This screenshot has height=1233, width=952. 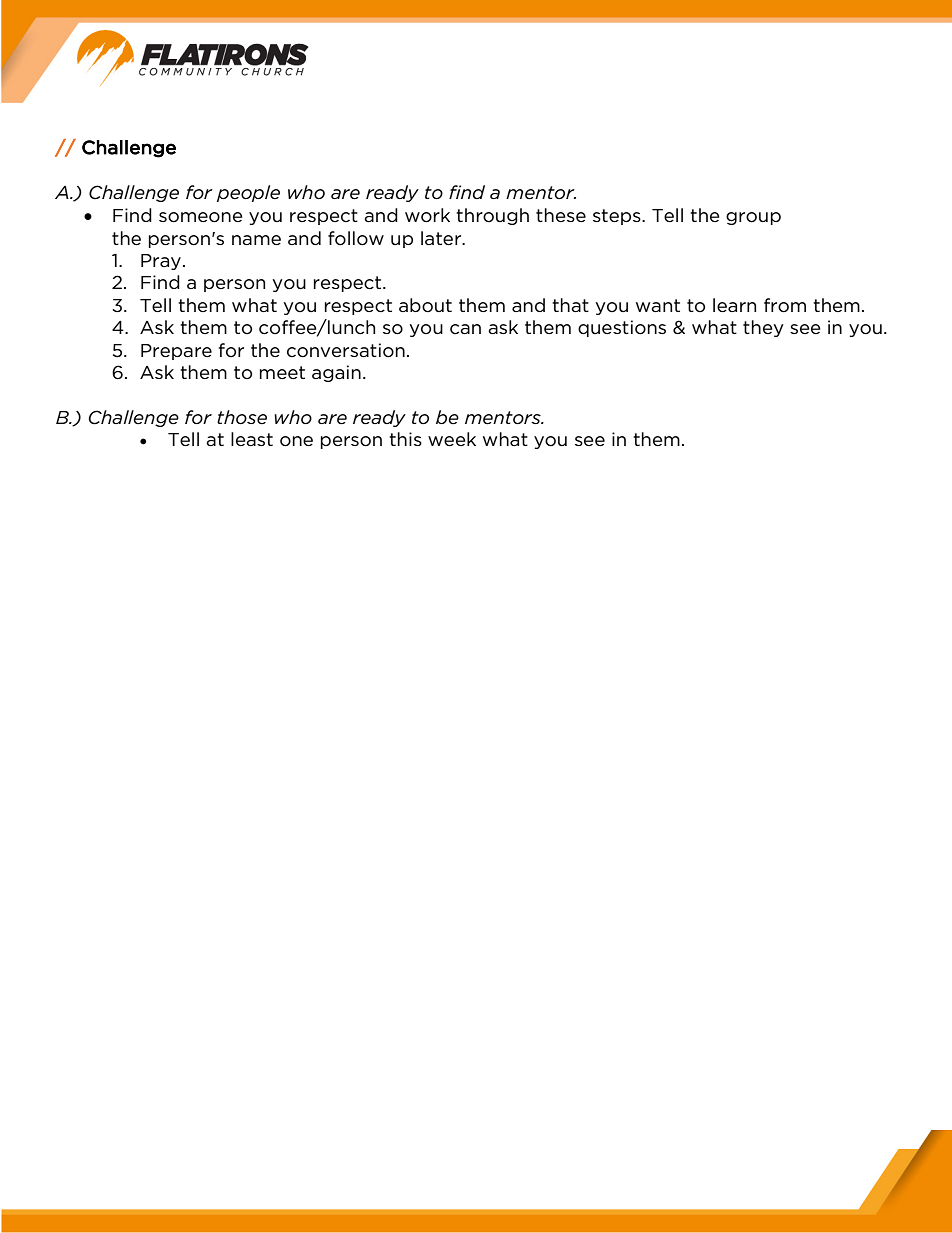 I want to click on later, so click(x=442, y=238).
